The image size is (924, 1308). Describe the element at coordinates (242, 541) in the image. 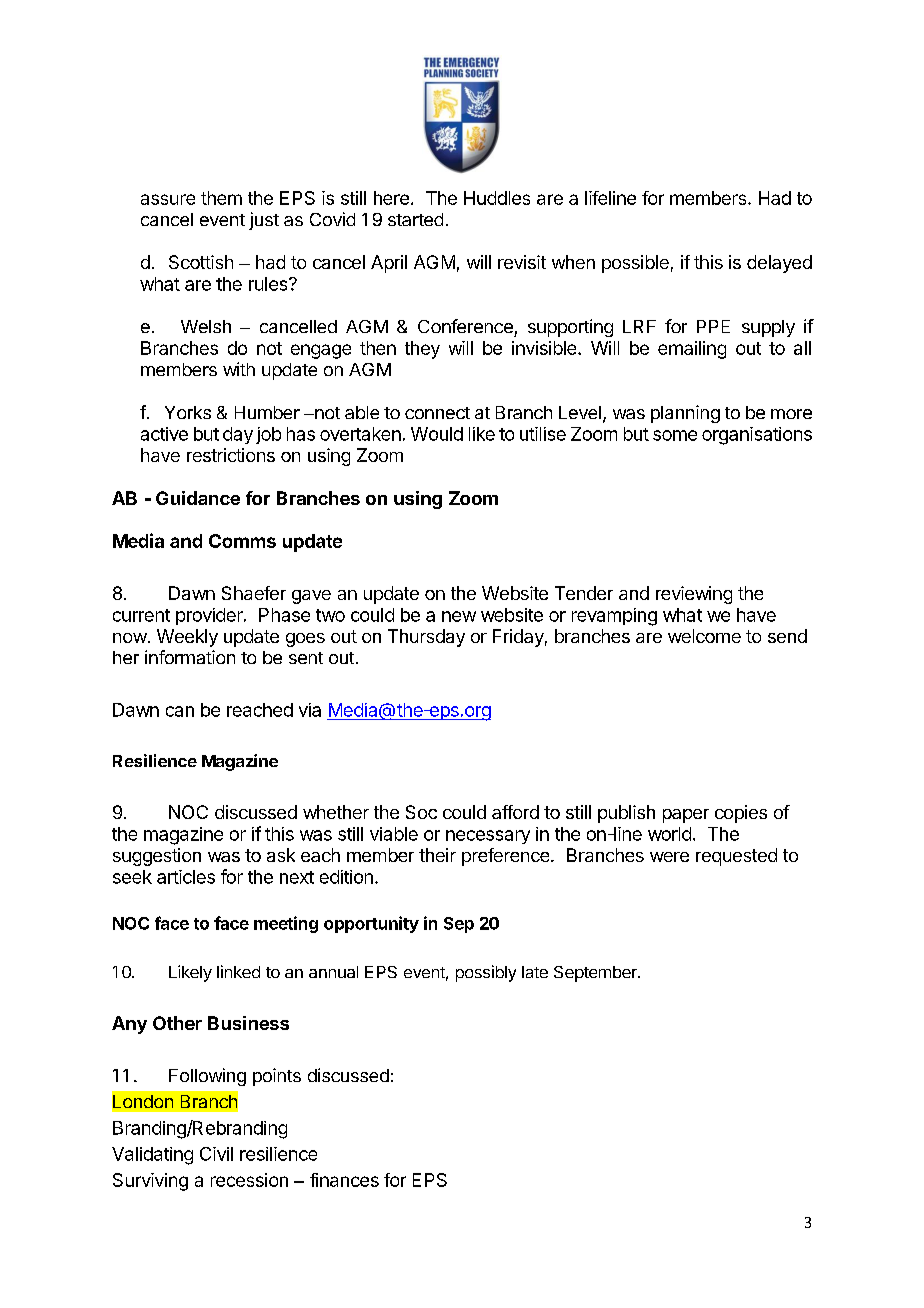

I see `Comms` at that location.
